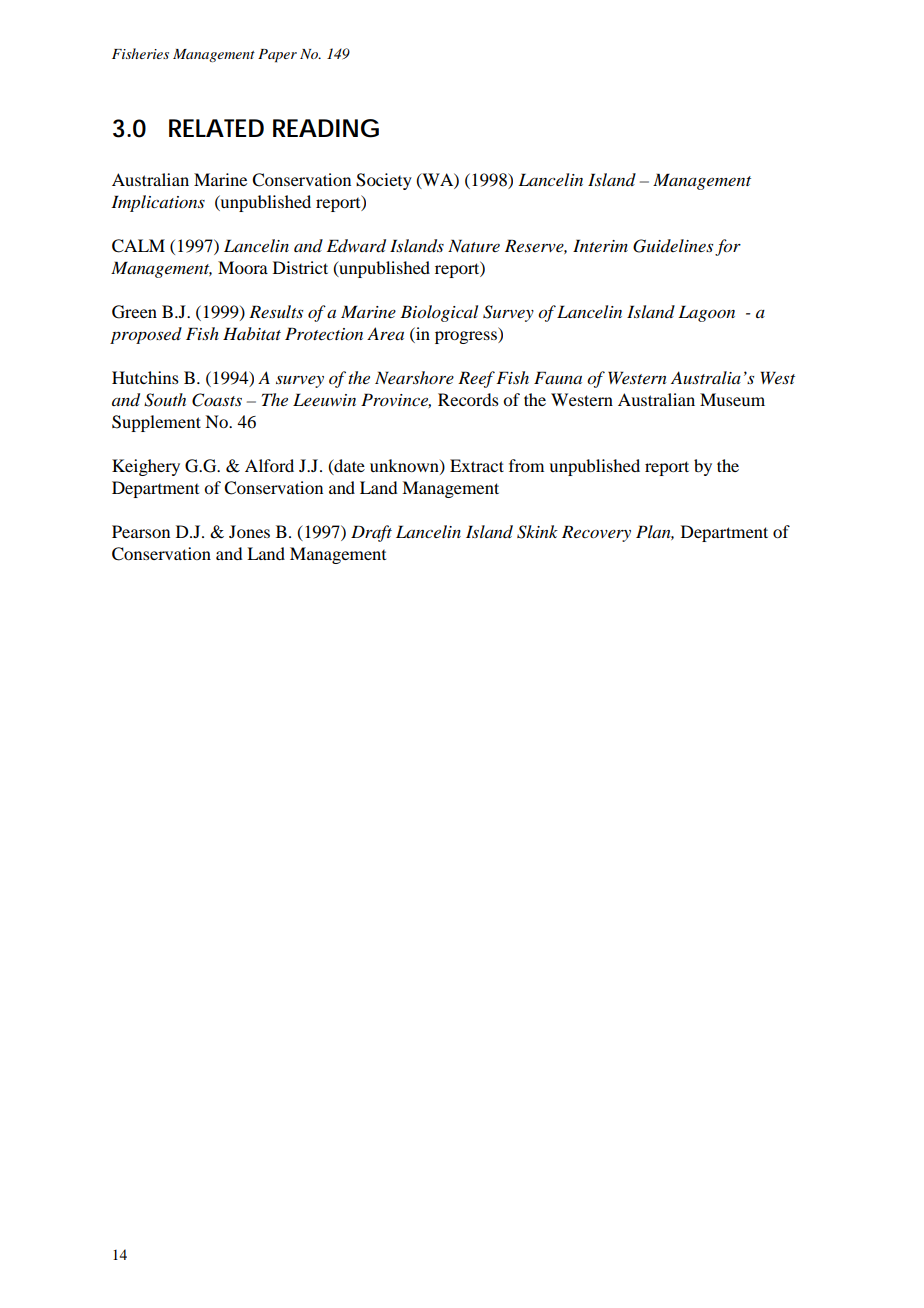 The image size is (924, 1308). What do you see at coordinates (468, 399) in the image?
I see `Records` at bounding box center [468, 399].
